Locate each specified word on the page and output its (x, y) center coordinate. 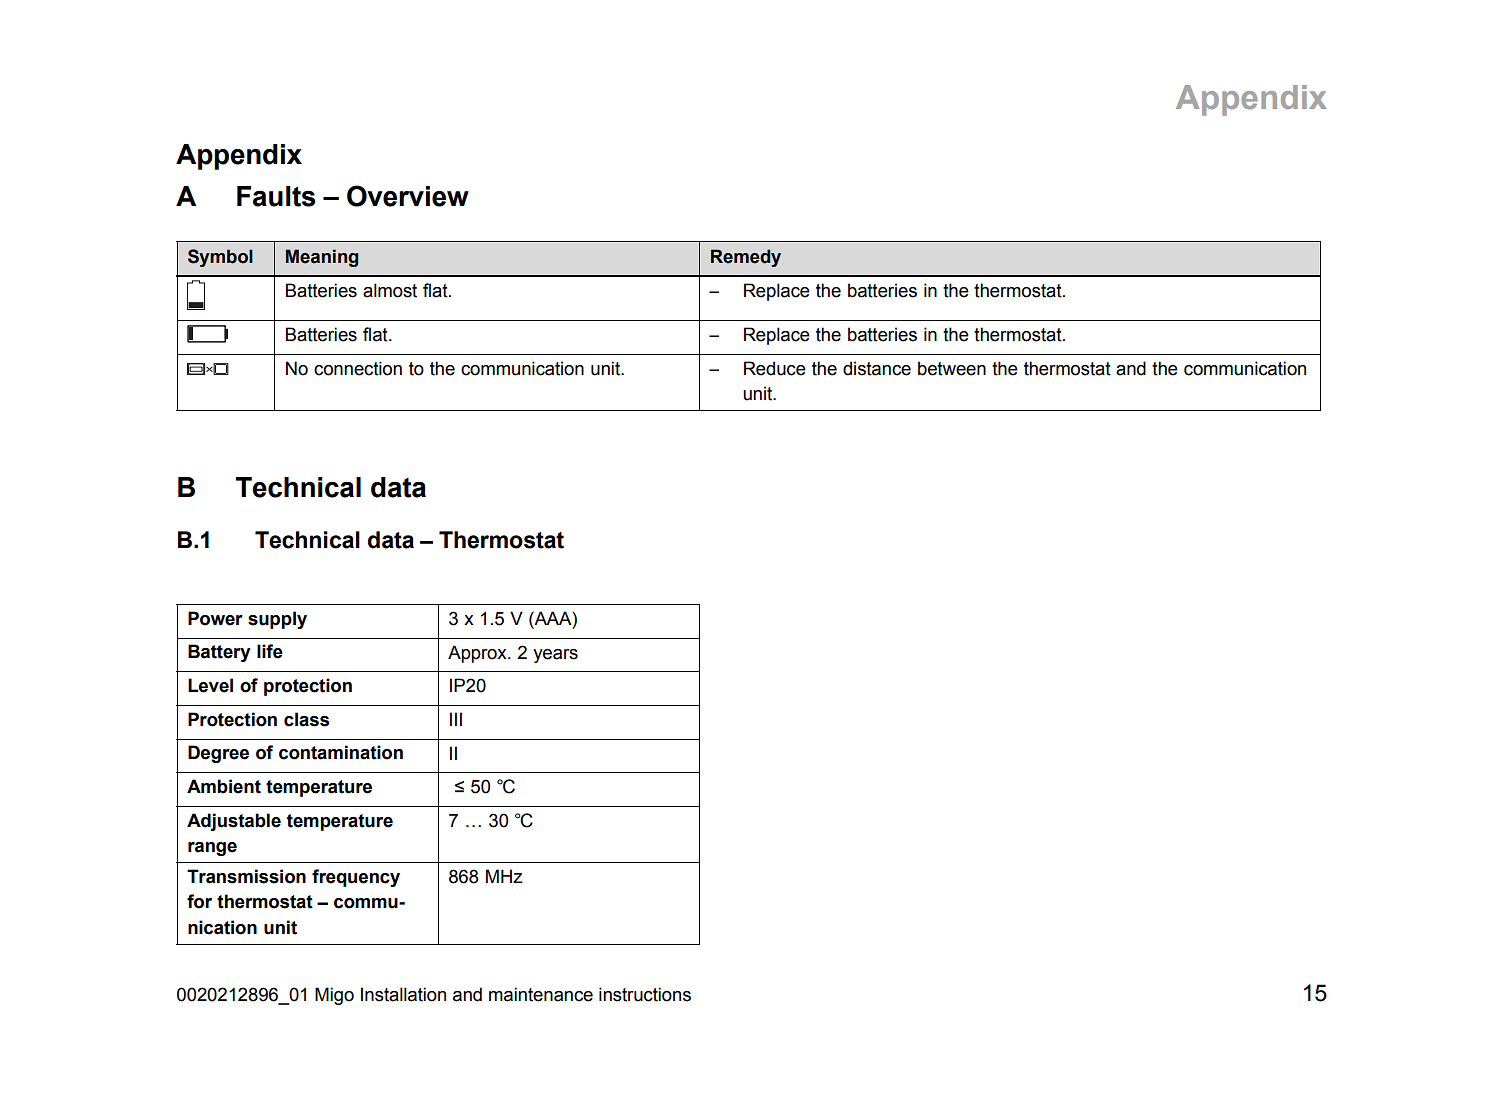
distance (877, 368)
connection (358, 368)
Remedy (746, 258)
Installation (403, 994)
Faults (276, 196)
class (306, 719)
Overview (408, 196)
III (456, 719)
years (555, 656)
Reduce (775, 368)
